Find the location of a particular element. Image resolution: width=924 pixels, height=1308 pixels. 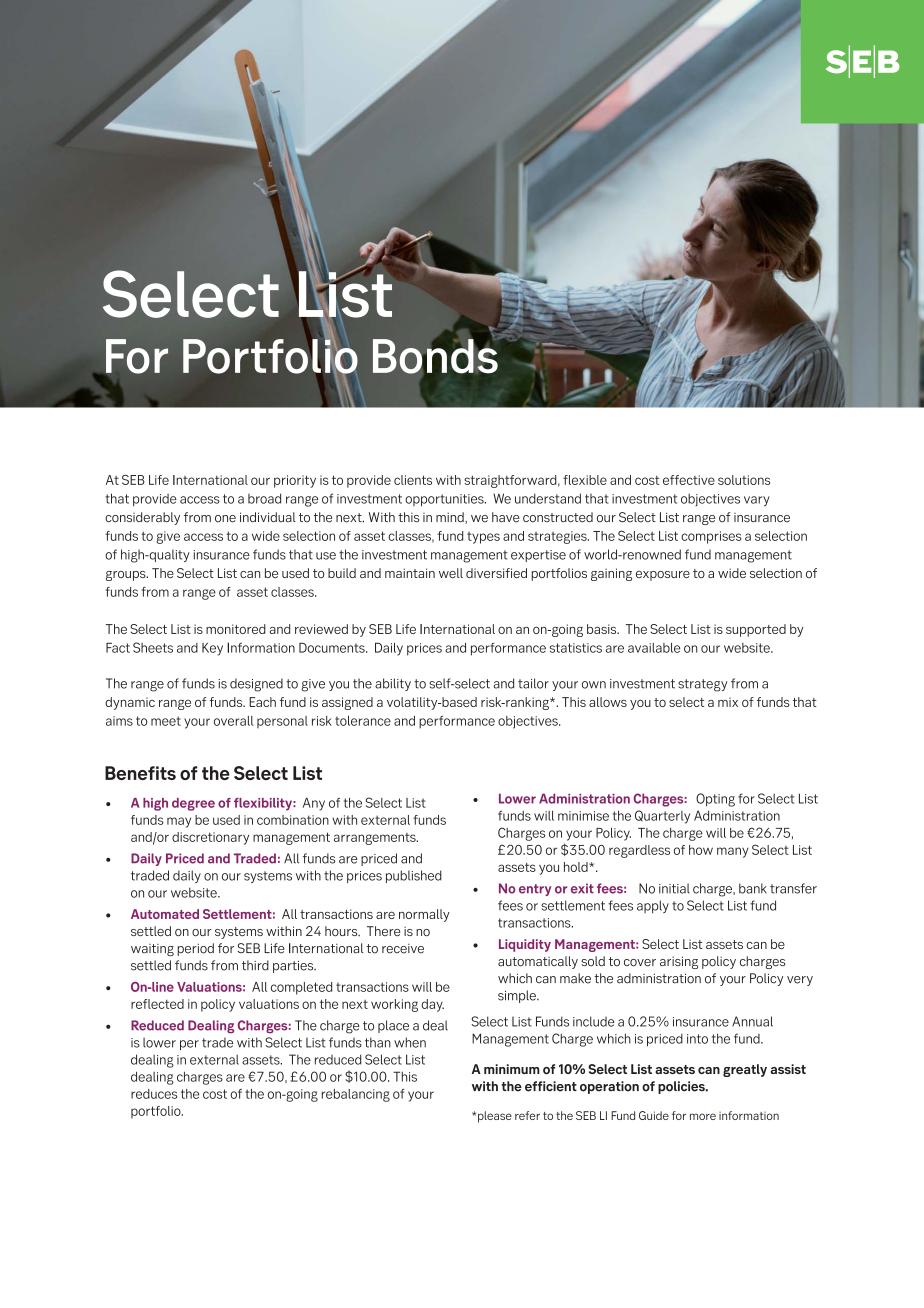

minimise is located at coordinates (583, 816).
